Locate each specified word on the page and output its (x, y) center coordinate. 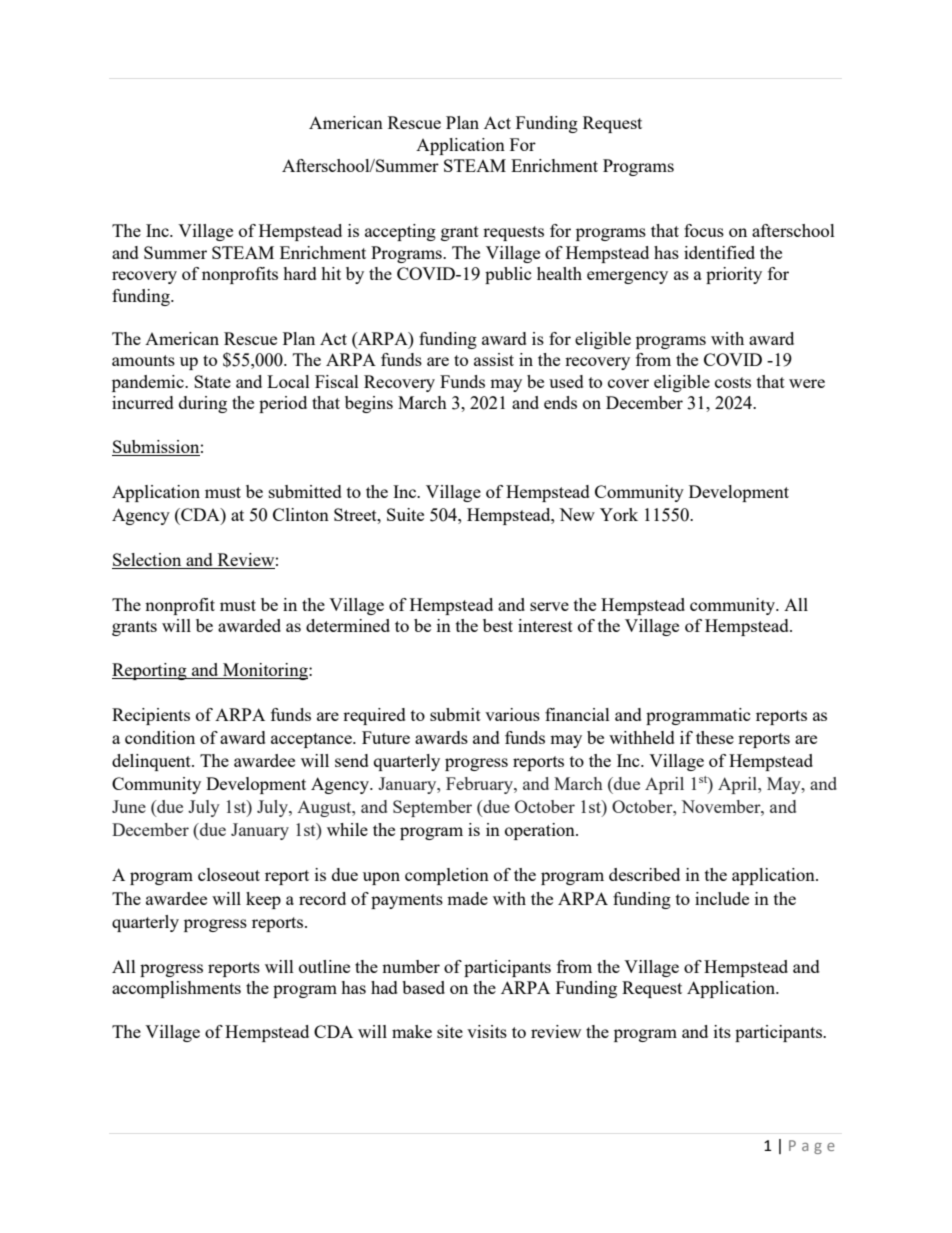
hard (300, 273)
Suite (405, 514)
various (512, 714)
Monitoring (265, 671)
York (619, 514)
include (722, 898)
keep (263, 900)
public (508, 275)
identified (719, 252)
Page (812, 1147)
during (203, 404)
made (467, 898)
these (715, 737)
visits (487, 1031)
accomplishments (176, 989)
